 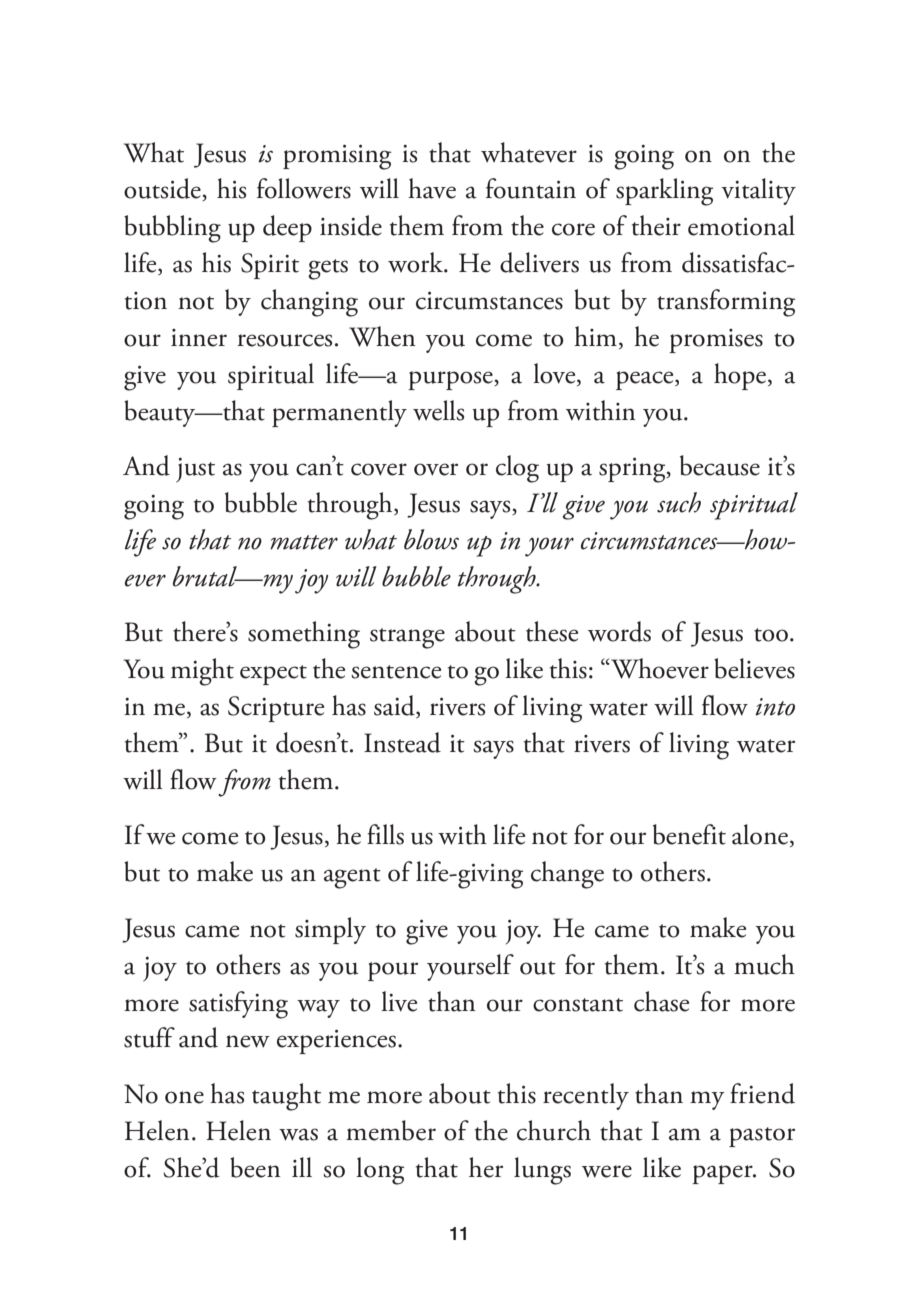 I want to click on sparkling, so click(x=664, y=192).
